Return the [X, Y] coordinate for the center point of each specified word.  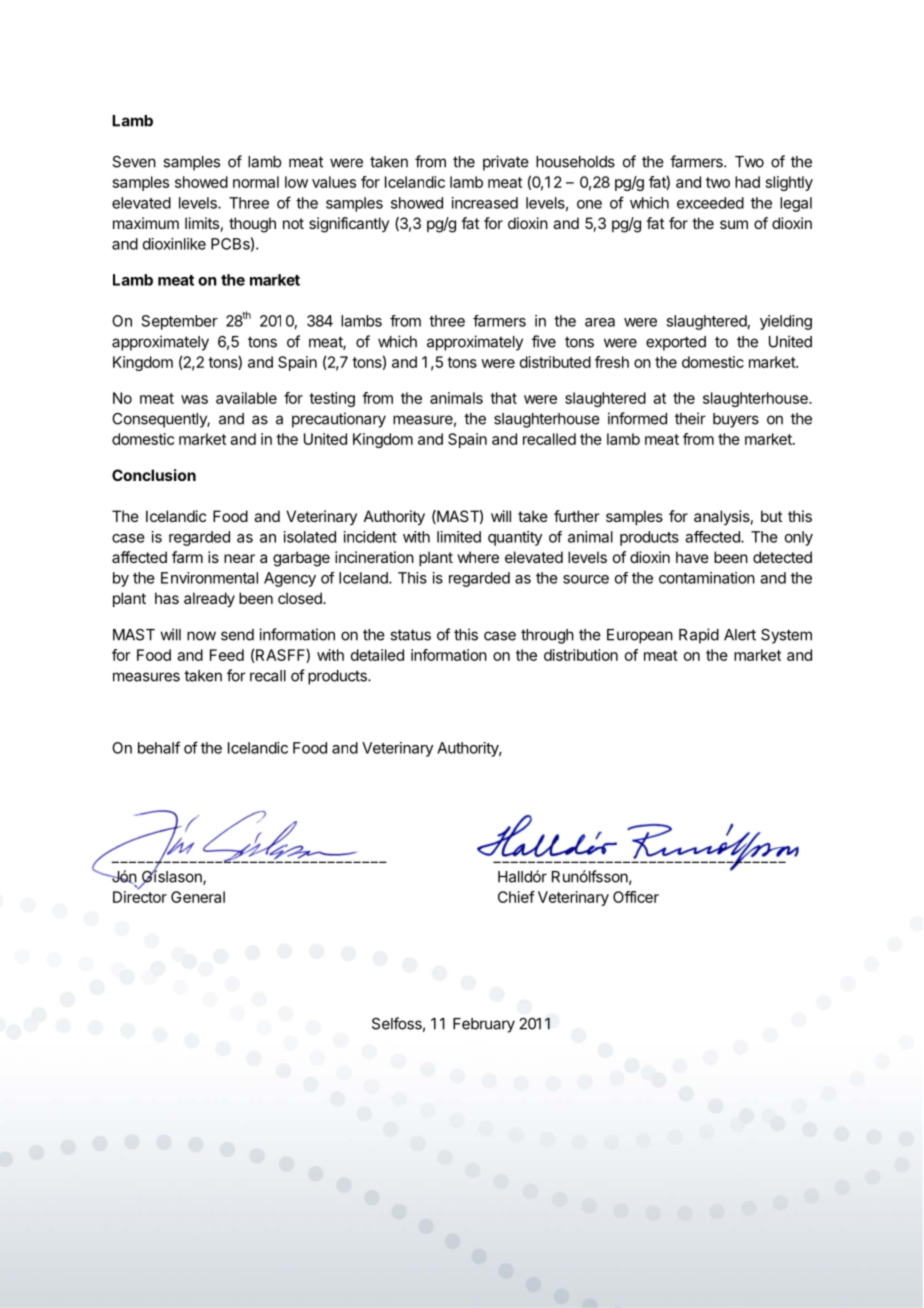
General [198, 897]
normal [256, 182]
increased [485, 203]
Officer [636, 897]
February [484, 1025]
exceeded [710, 203]
